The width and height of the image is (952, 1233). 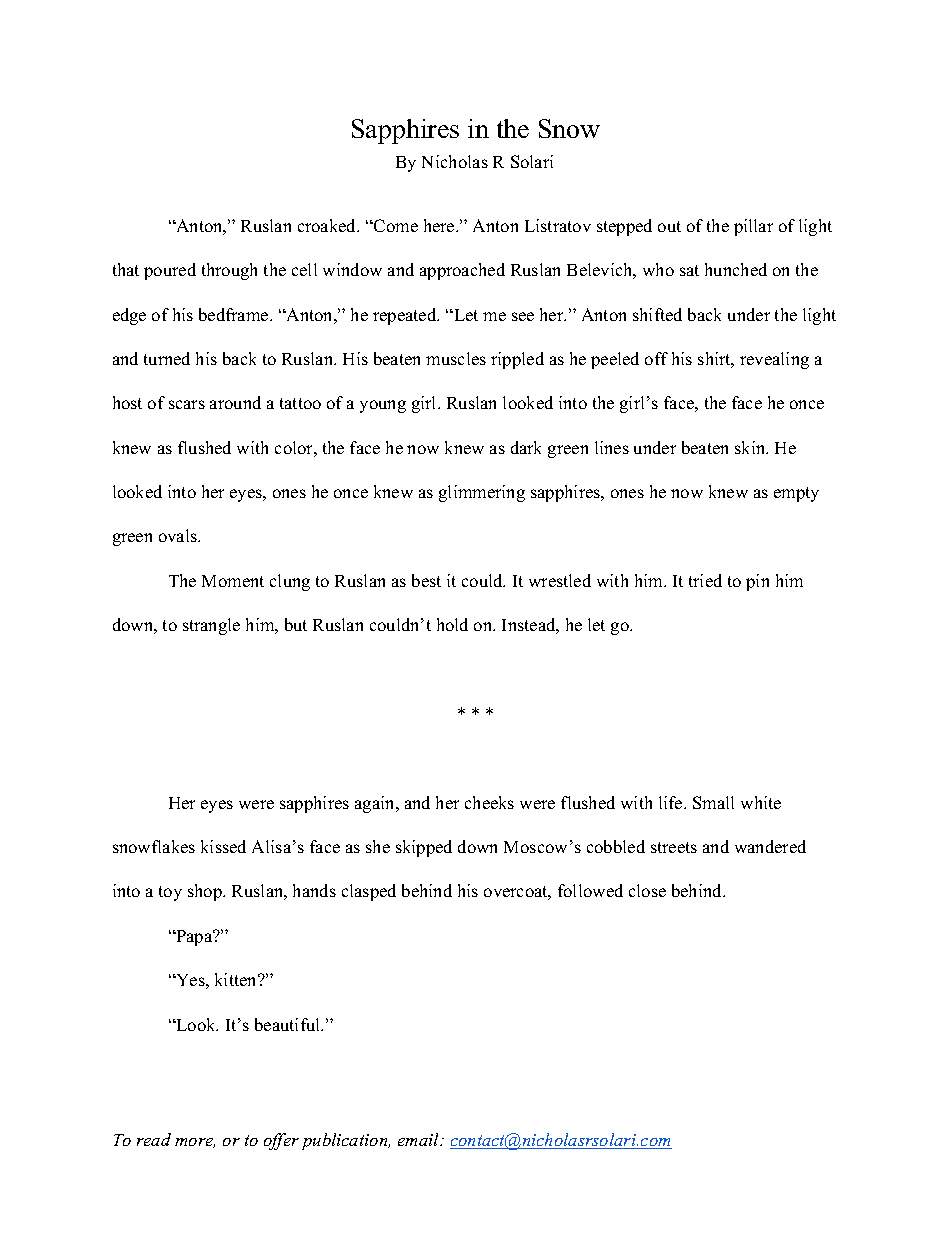 I want to click on glimmering, so click(x=482, y=493).
